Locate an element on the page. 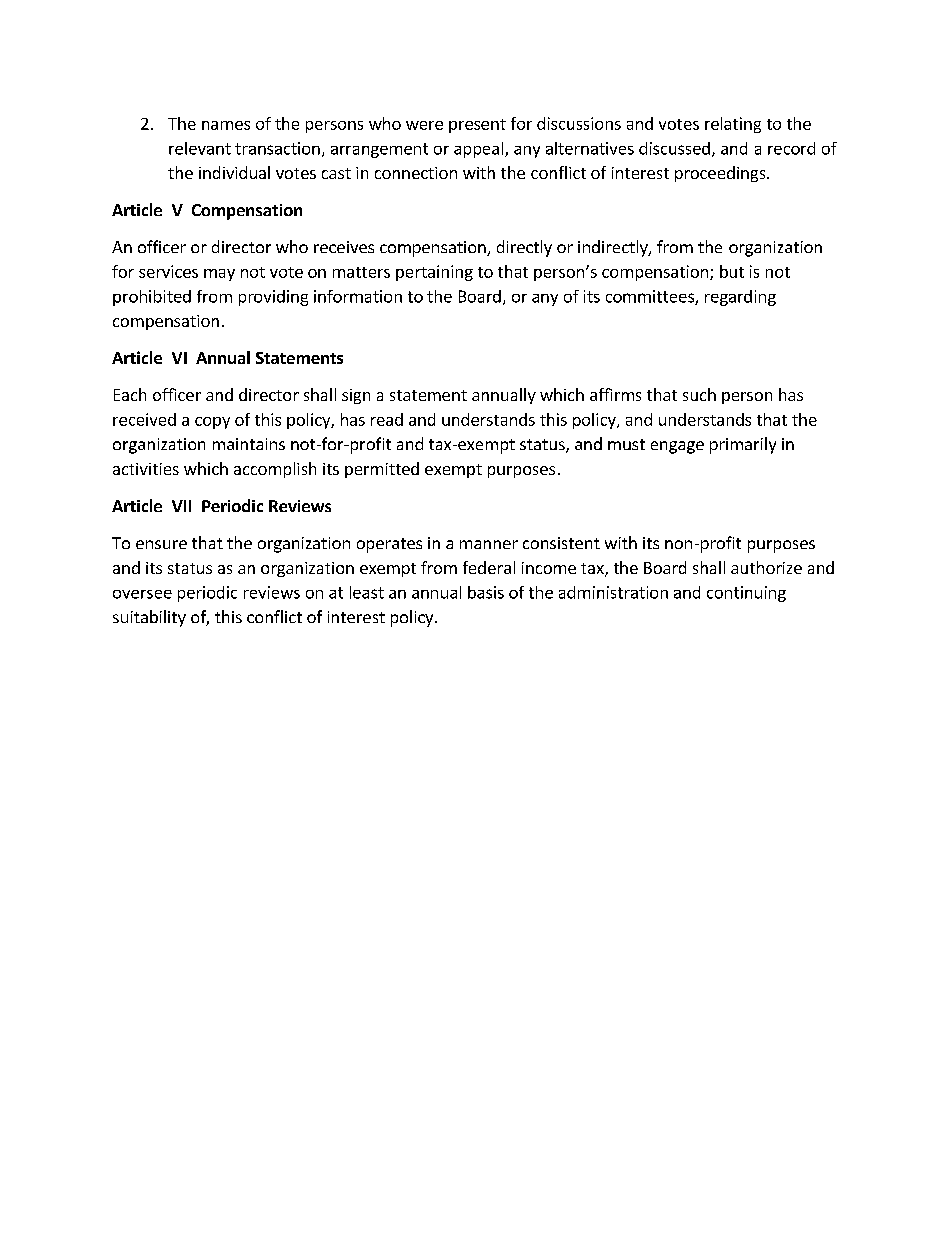 This image has width=952, height=1233. information is located at coordinates (358, 296).
